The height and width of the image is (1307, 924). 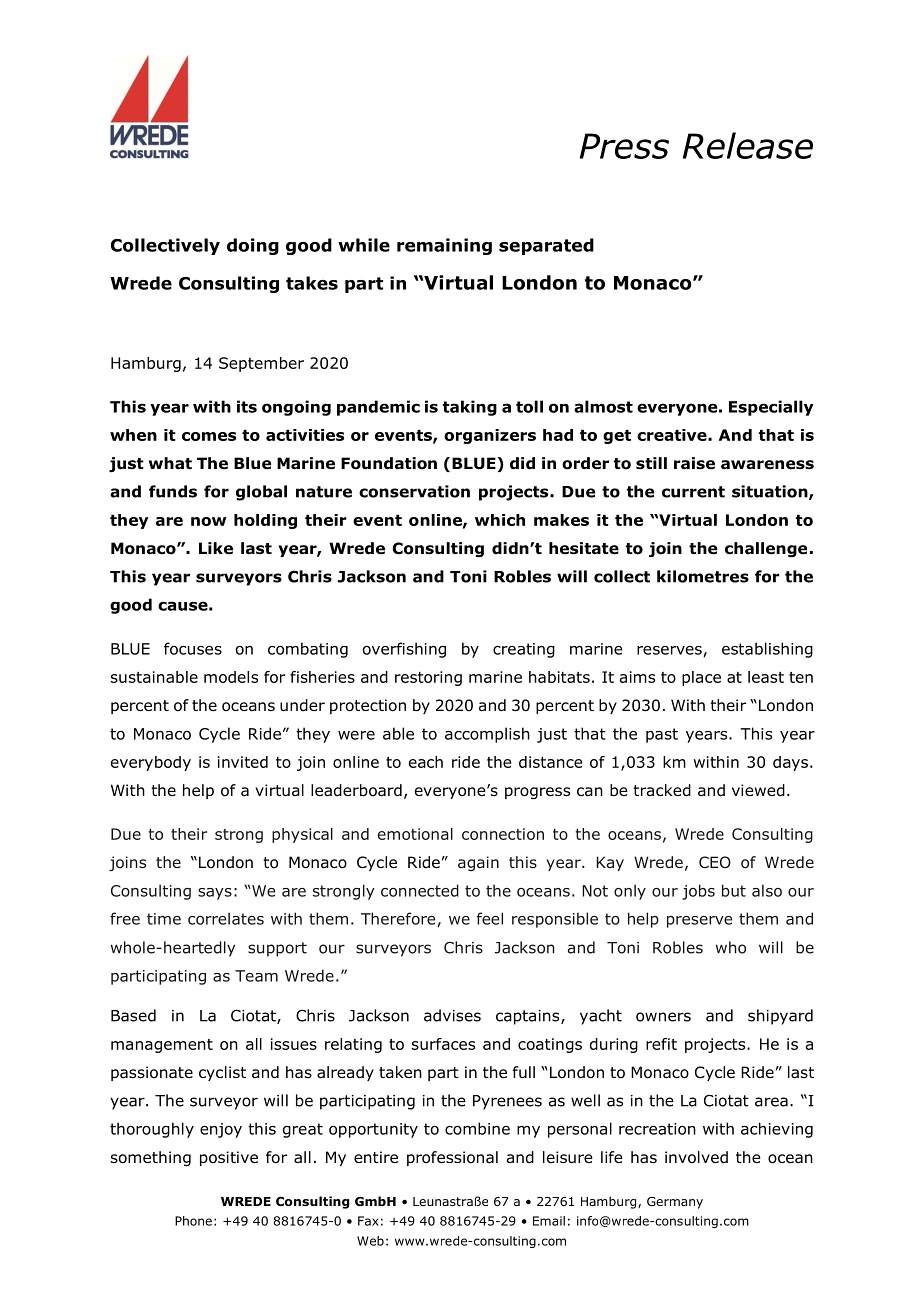 I want to click on CEO, so click(x=715, y=862).
